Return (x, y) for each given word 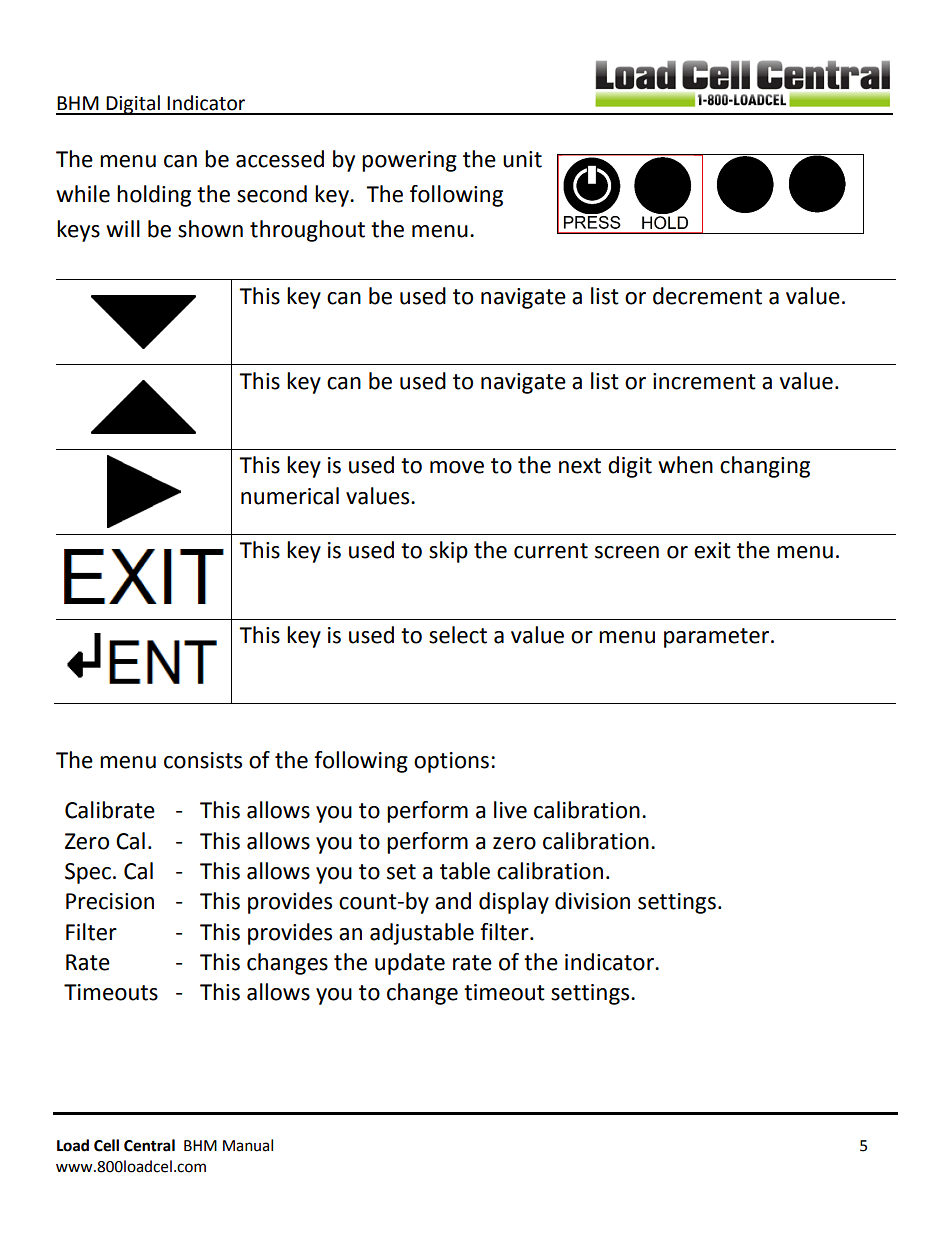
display (514, 903)
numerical (290, 496)
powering (409, 161)
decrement (707, 296)
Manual (248, 1145)
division (592, 901)
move (457, 467)
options (451, 762)
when (685, 465)
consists (203, 760)
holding (154, 196)
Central (149, 1145)
